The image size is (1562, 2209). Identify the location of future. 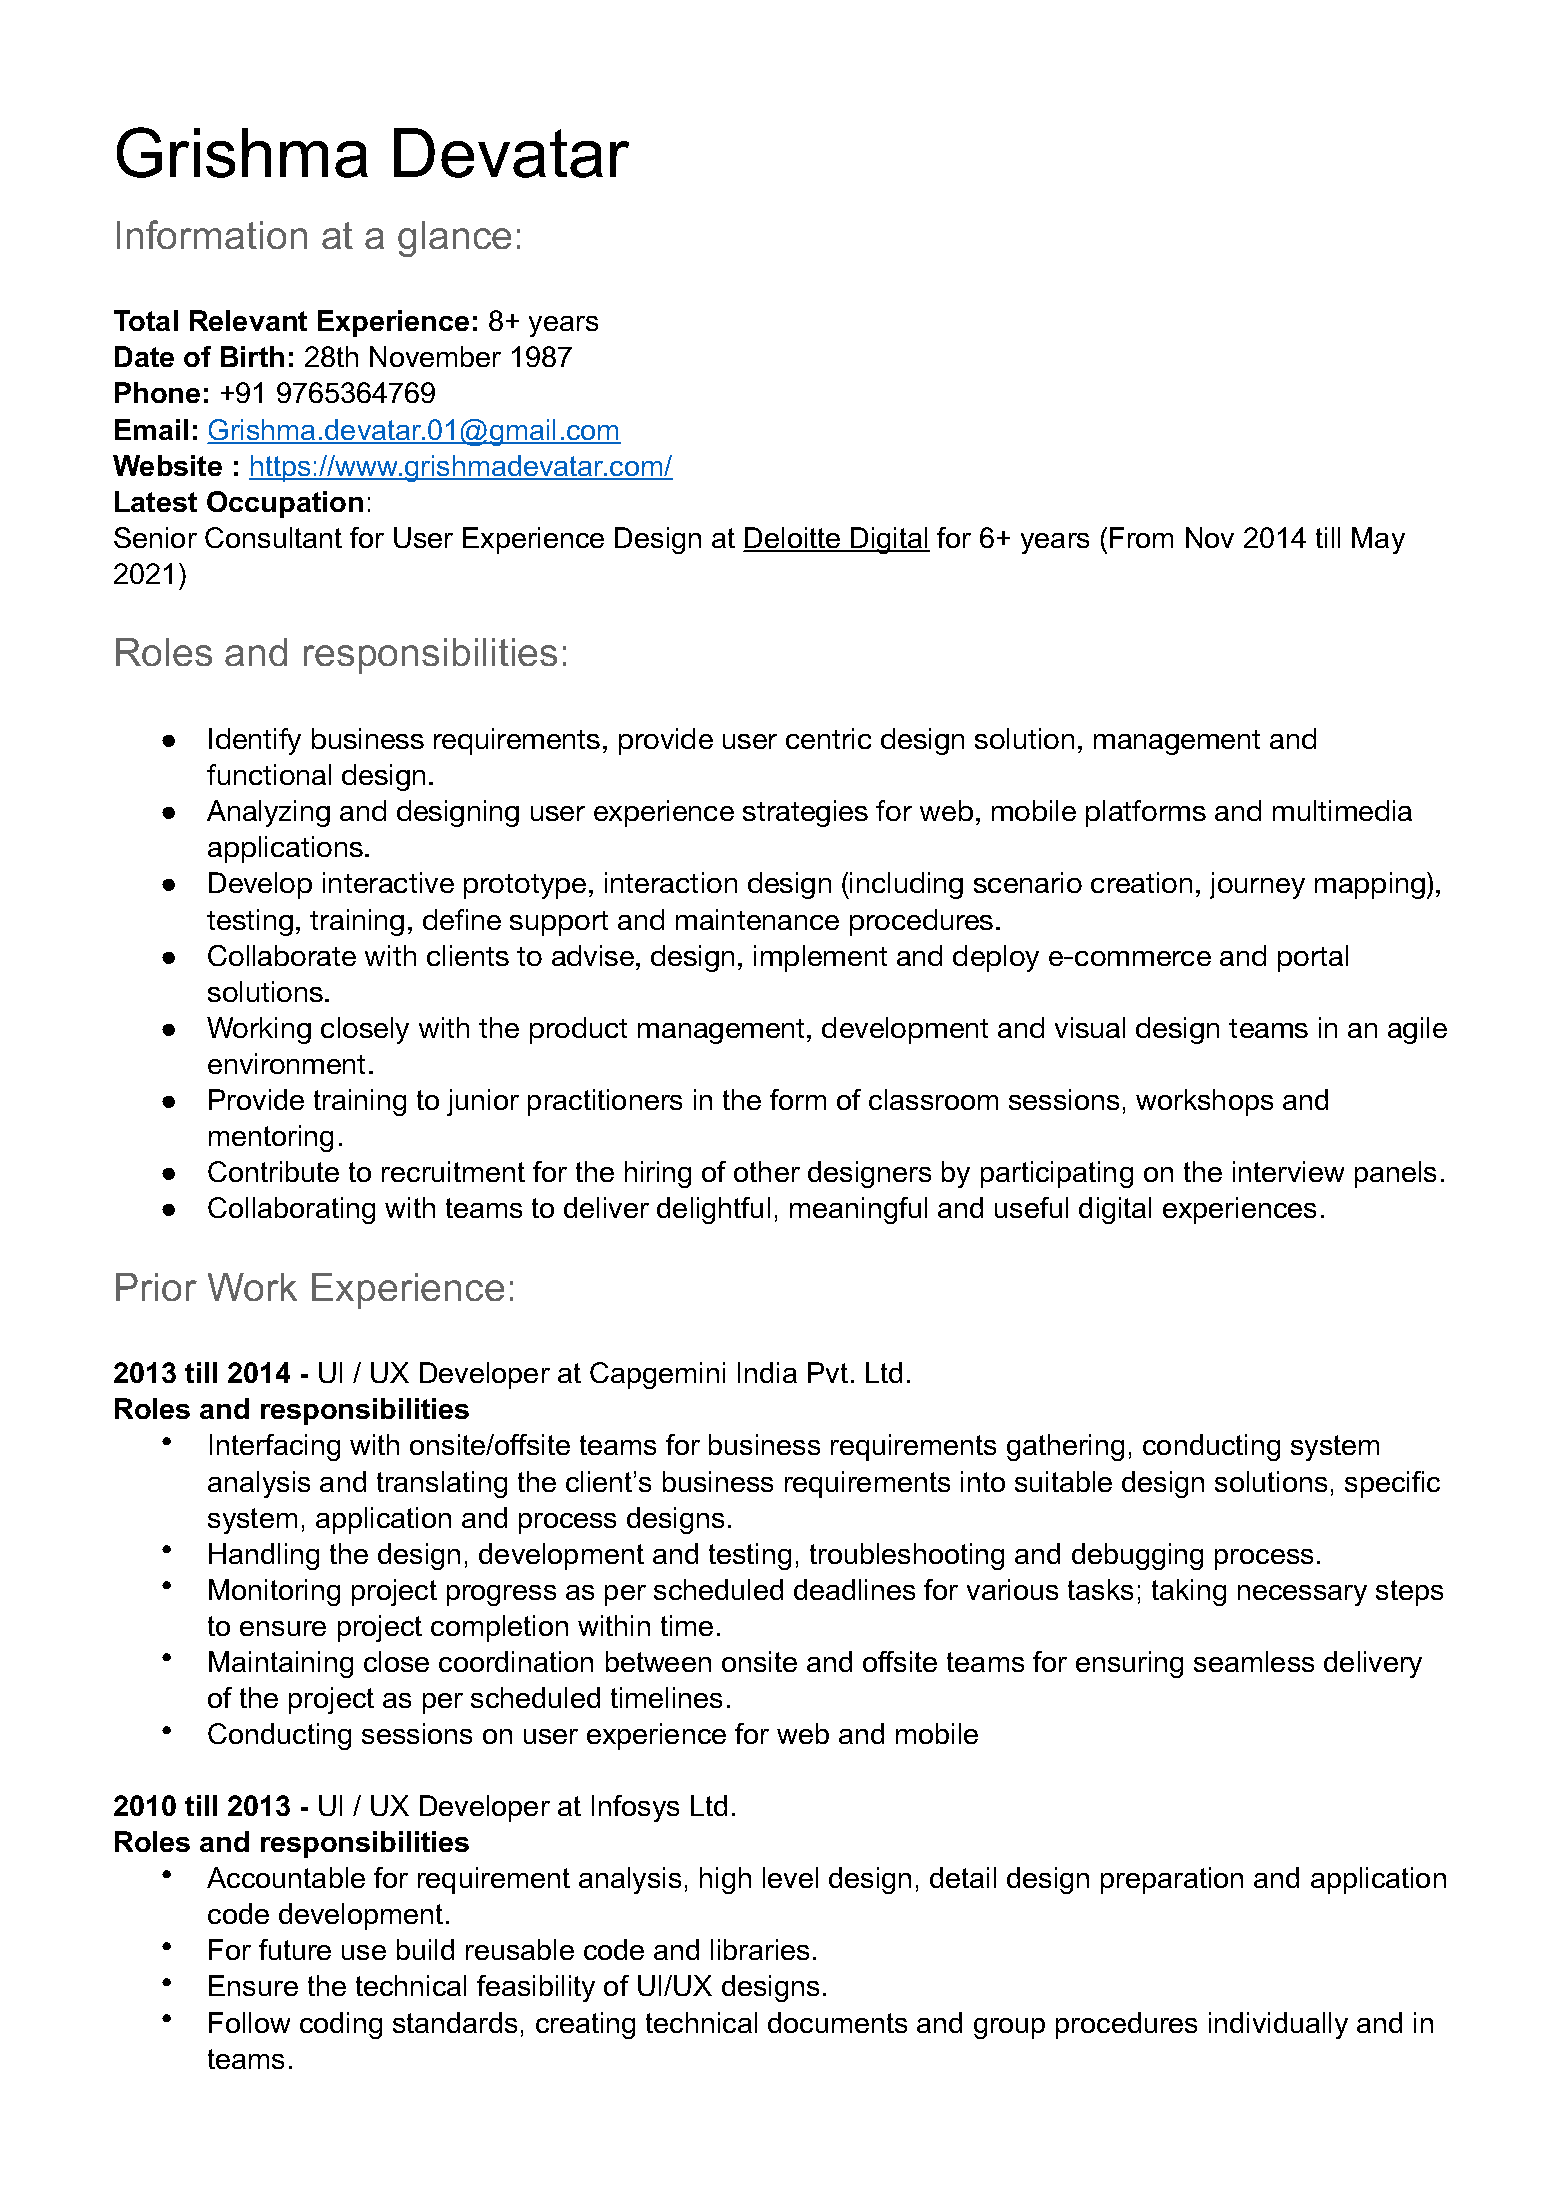
(295, 1949).
